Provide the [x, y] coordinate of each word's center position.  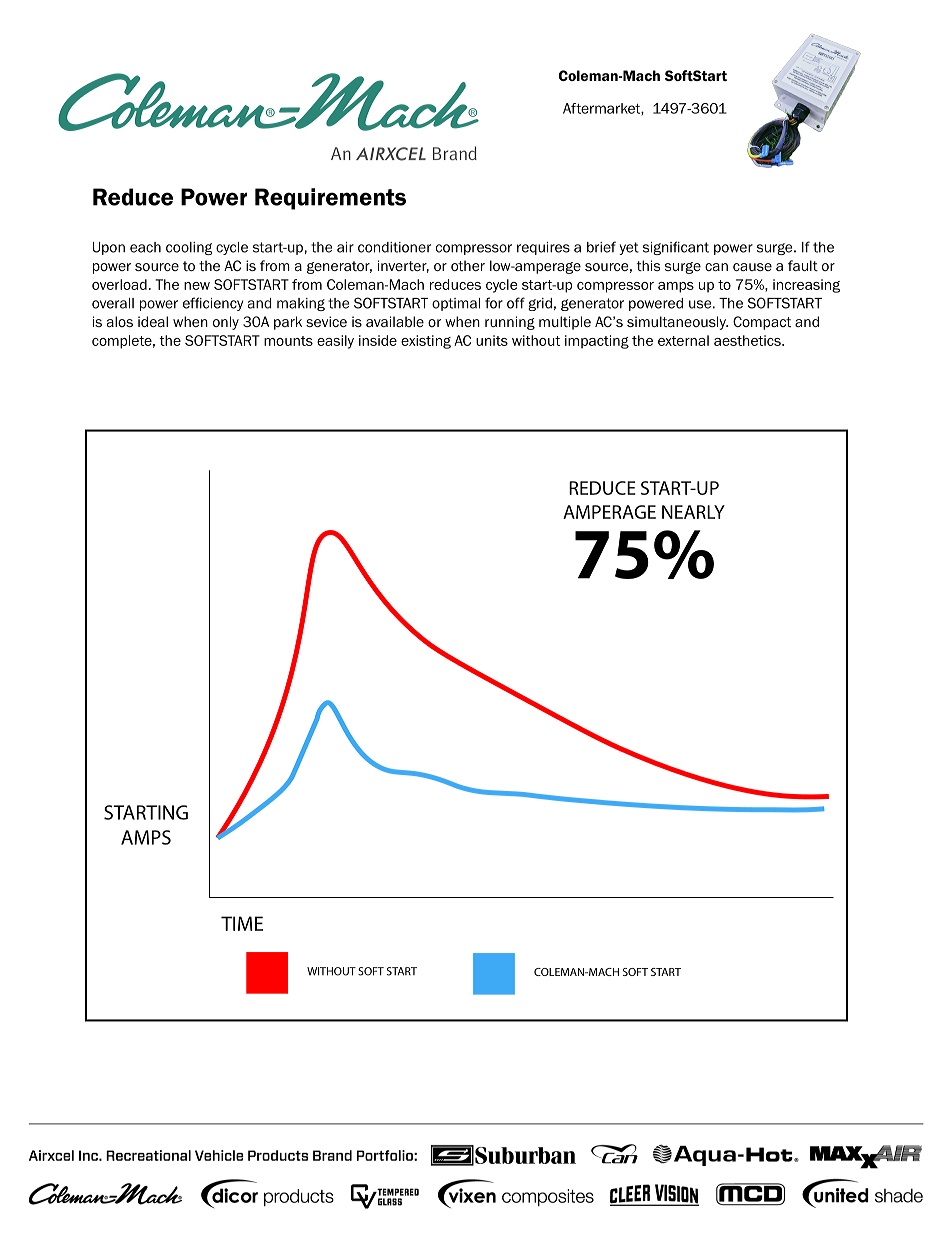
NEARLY [693, 512]
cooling [189, 248]
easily [335, 342]
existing [426, 342]
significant [676, 248]
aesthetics [748, 340]
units [492, 340]
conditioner [394, 247]
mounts [288, 341]
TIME [242, 923]
